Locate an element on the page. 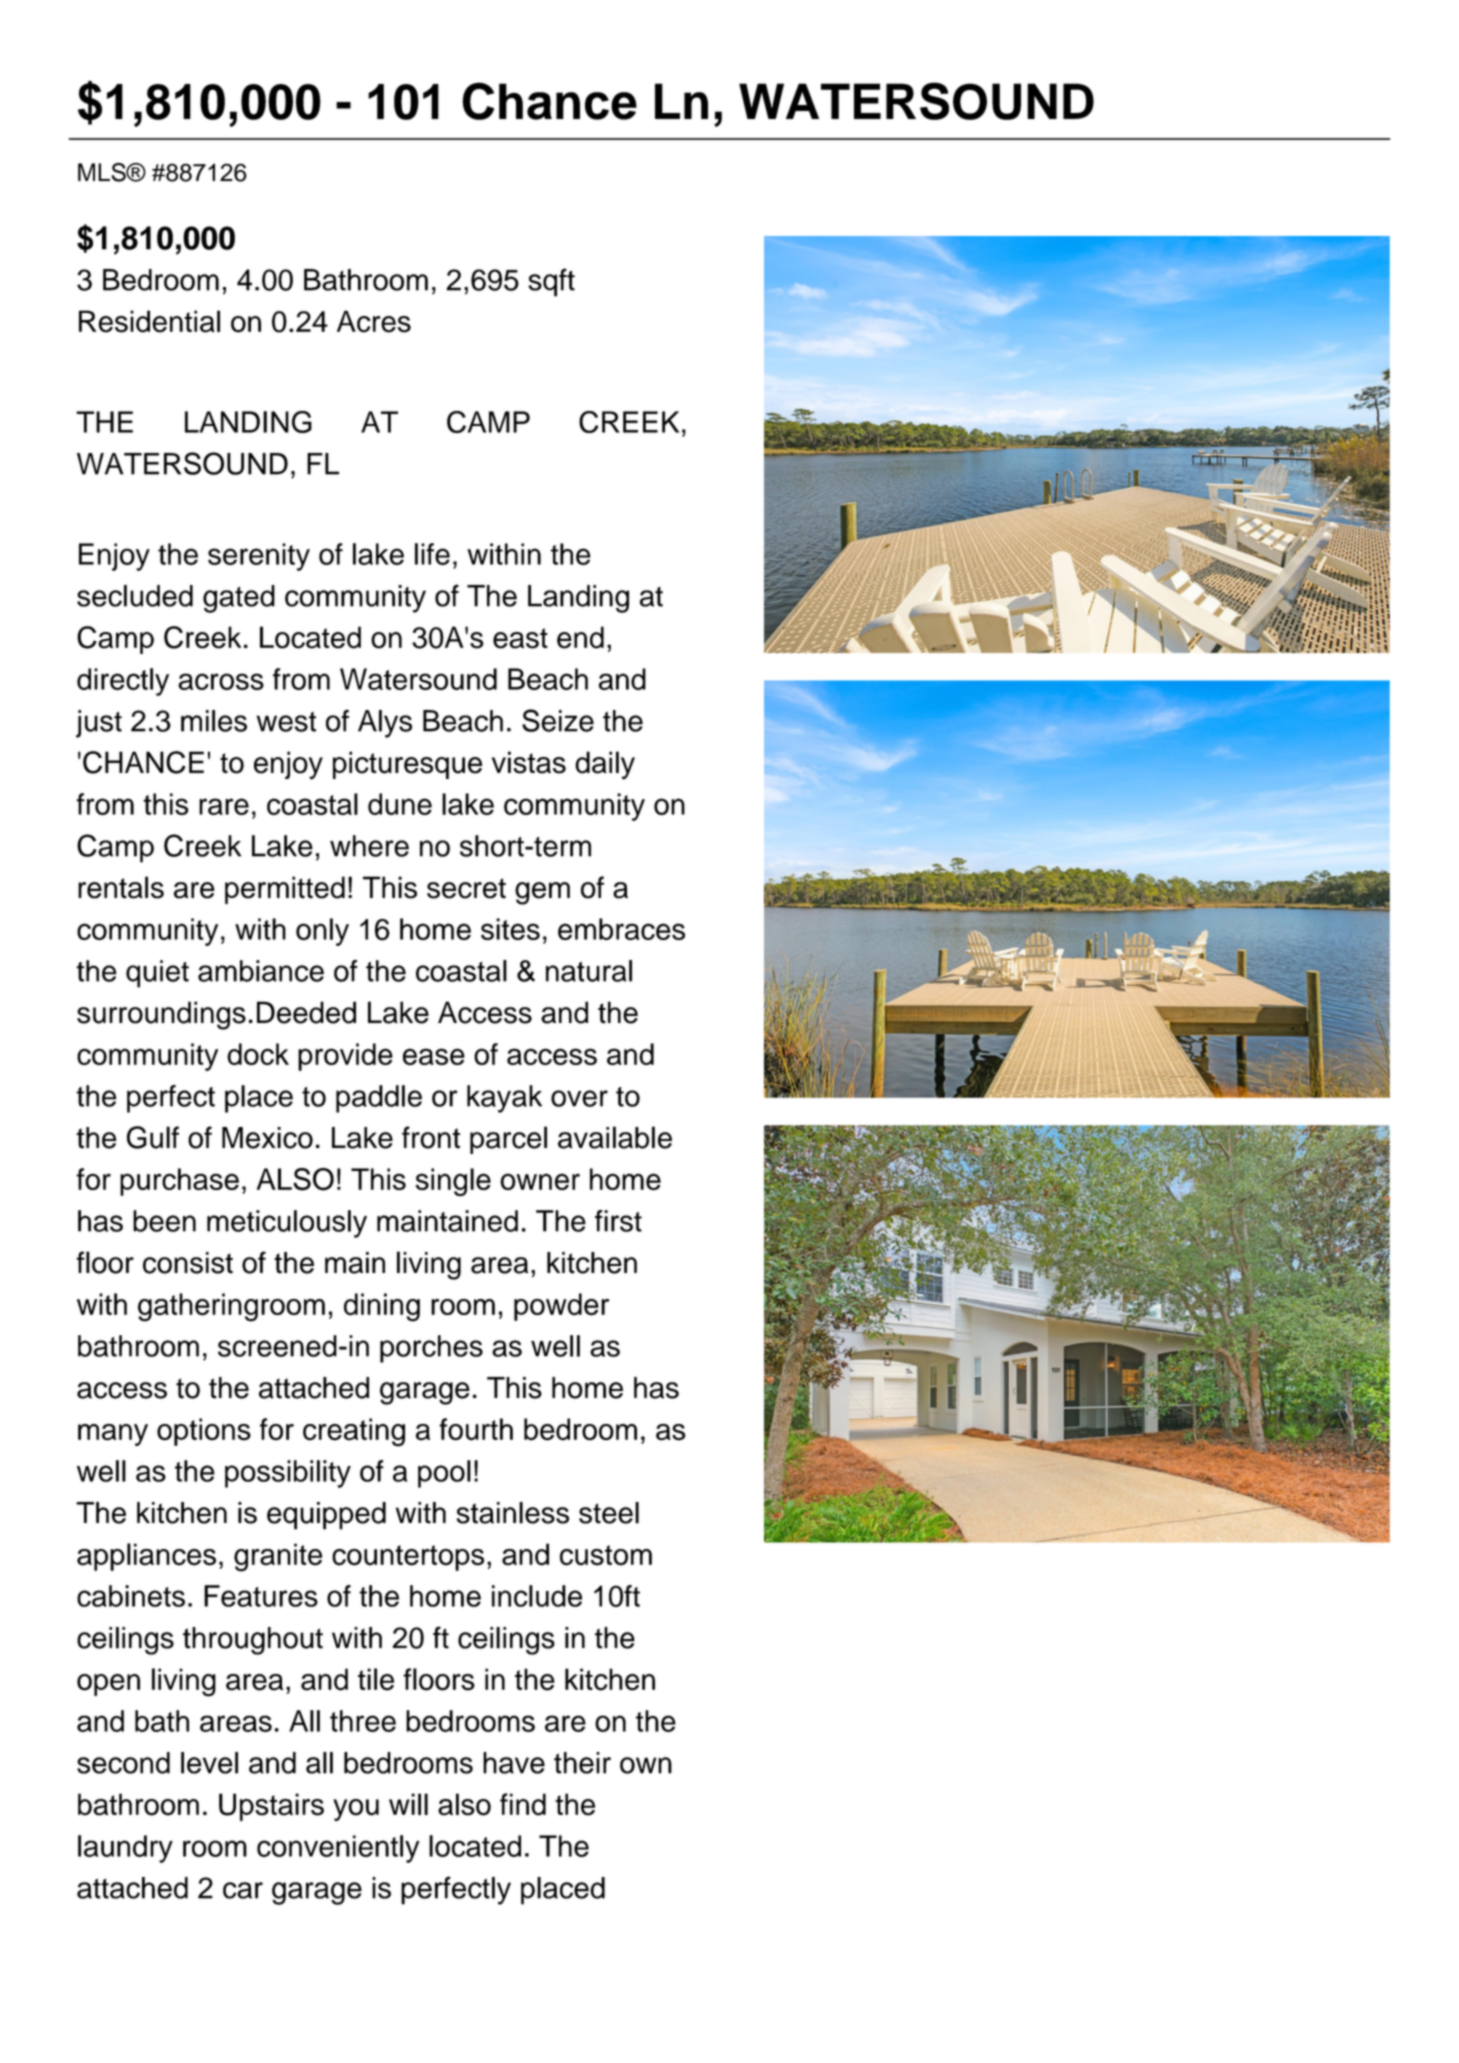 The height and width of the page is (2063, 1459). provide is located at coordinates (345, 1057).
